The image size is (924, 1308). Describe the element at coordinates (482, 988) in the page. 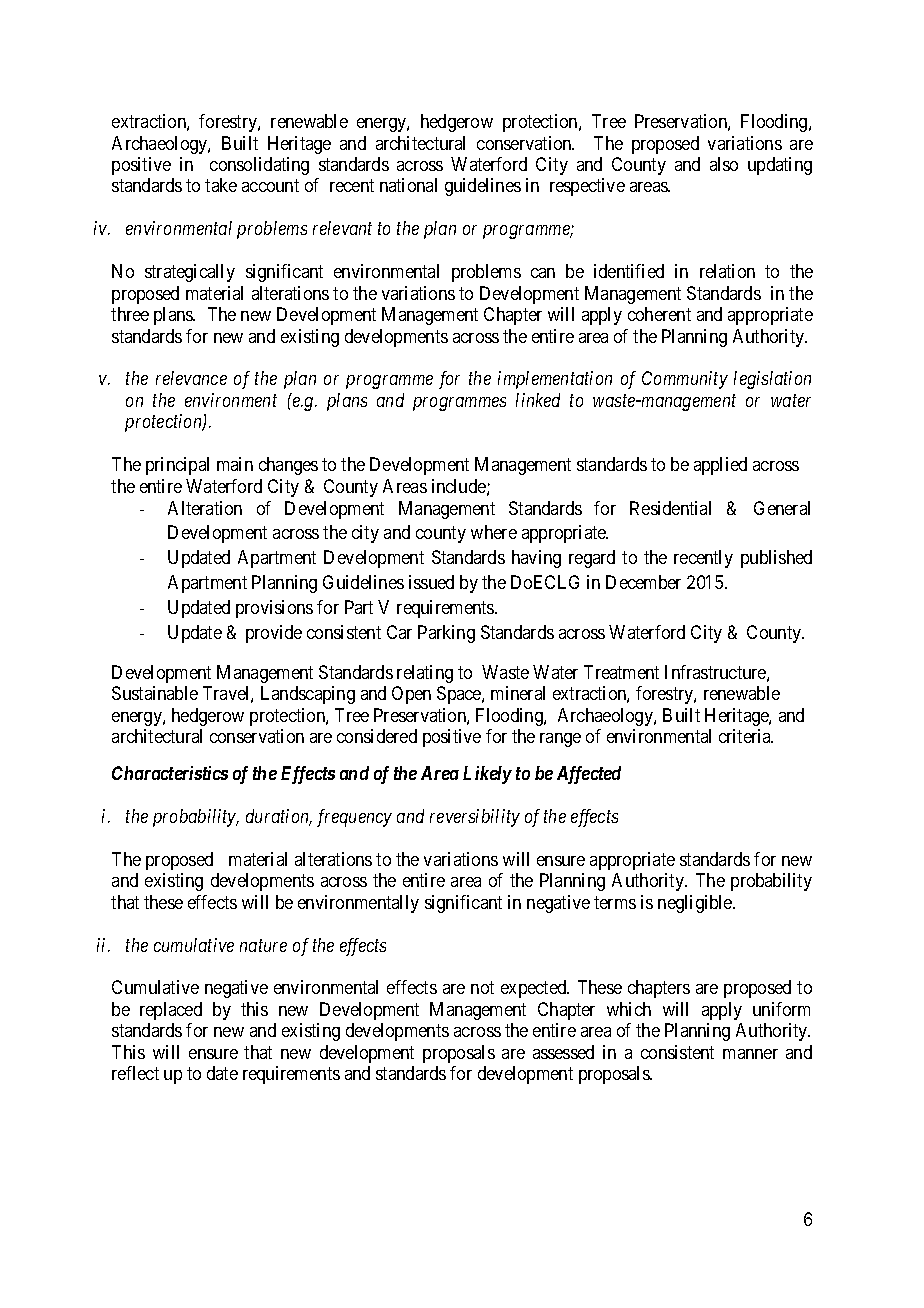

I see `not` at that location.
